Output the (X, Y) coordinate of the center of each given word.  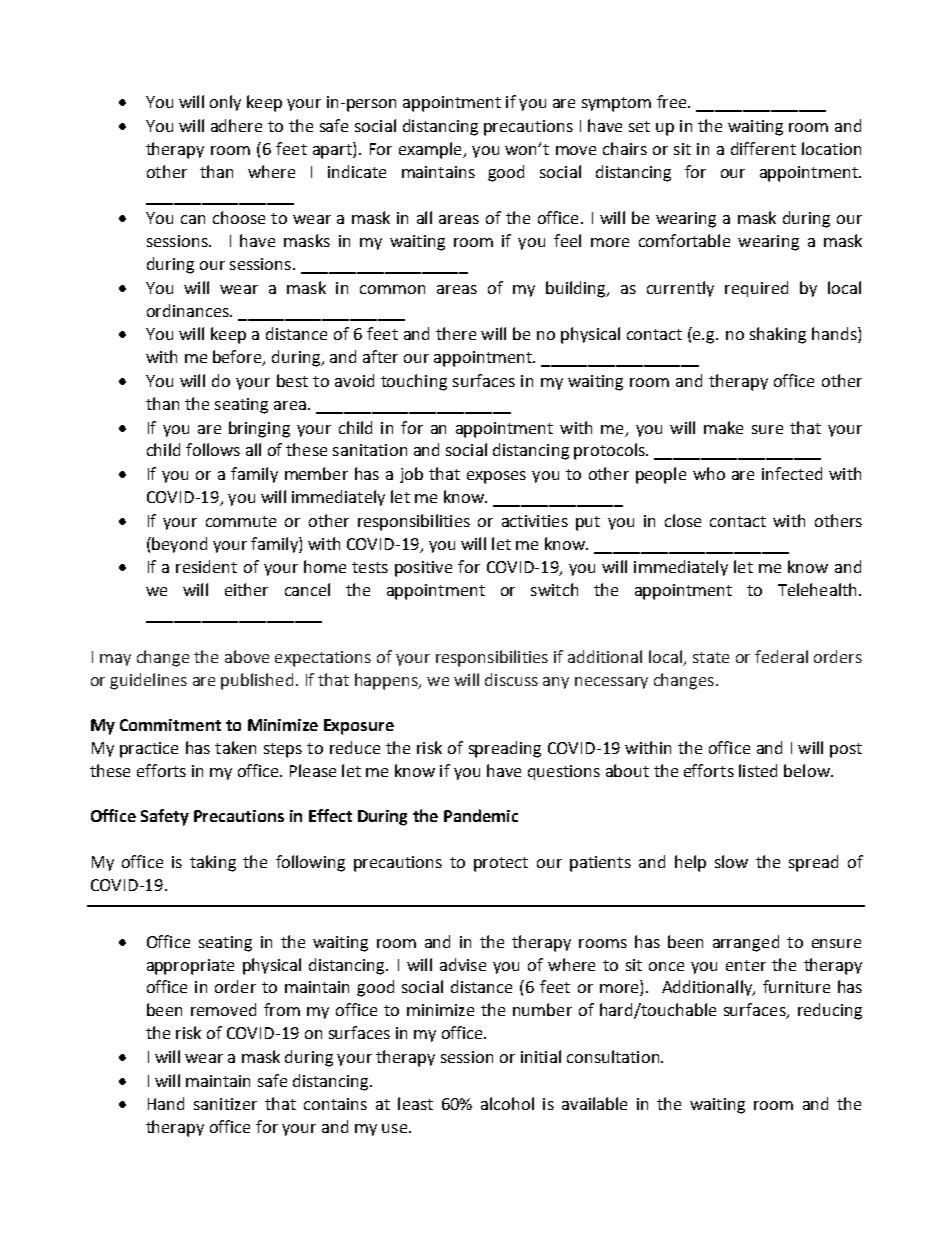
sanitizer (225, 1104)
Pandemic (481, 815)
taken (235, 747)
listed (758, 770)
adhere (236, 125)
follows (213, 449)
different (763, 148)
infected (792, 473)
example (431, 150)
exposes (496, 477)
